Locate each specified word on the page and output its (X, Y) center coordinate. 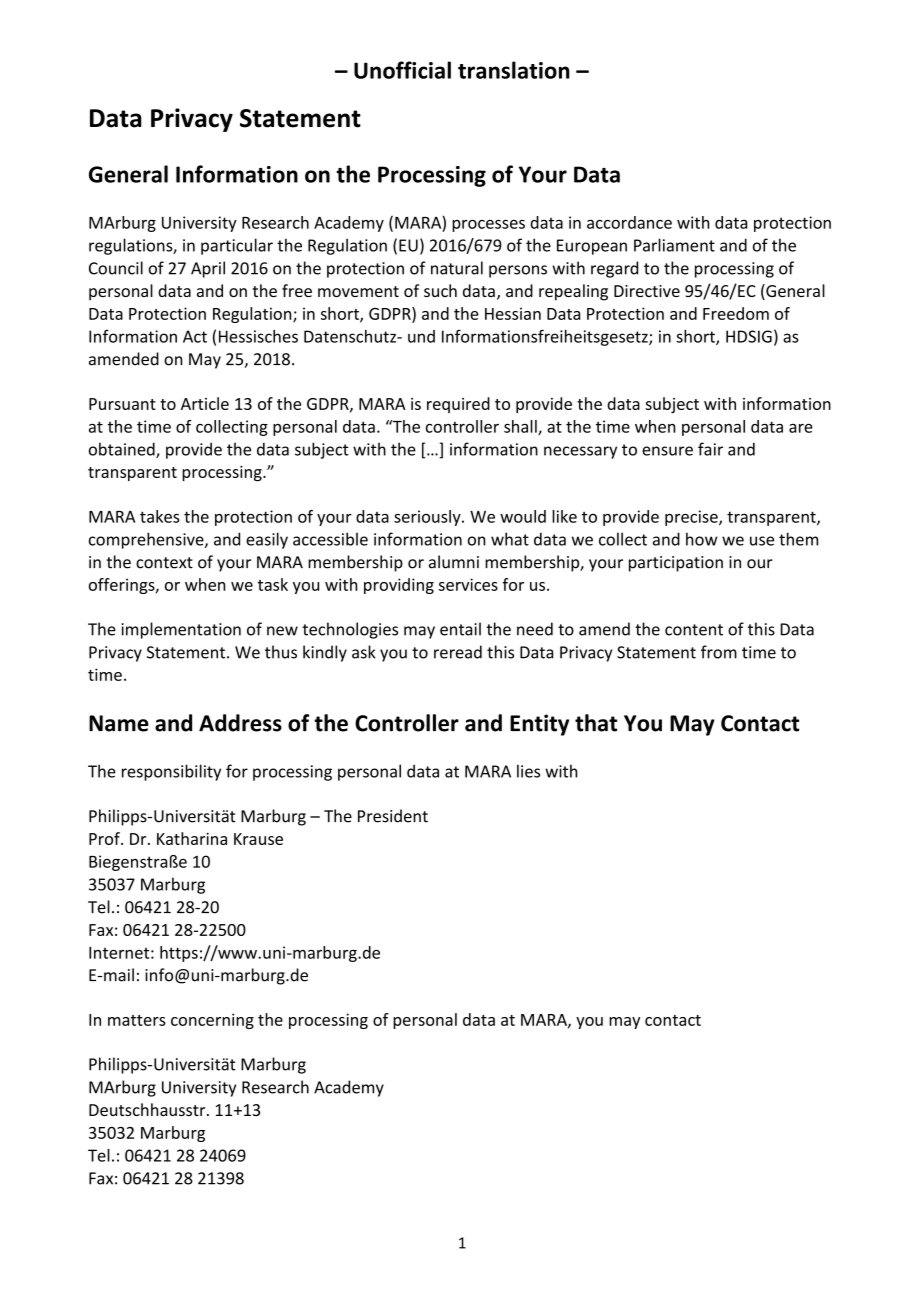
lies (528, 771)
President (393, 816)
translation (514, 70)
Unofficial (402, 70)
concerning (212, 1021)
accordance (629, 222)
